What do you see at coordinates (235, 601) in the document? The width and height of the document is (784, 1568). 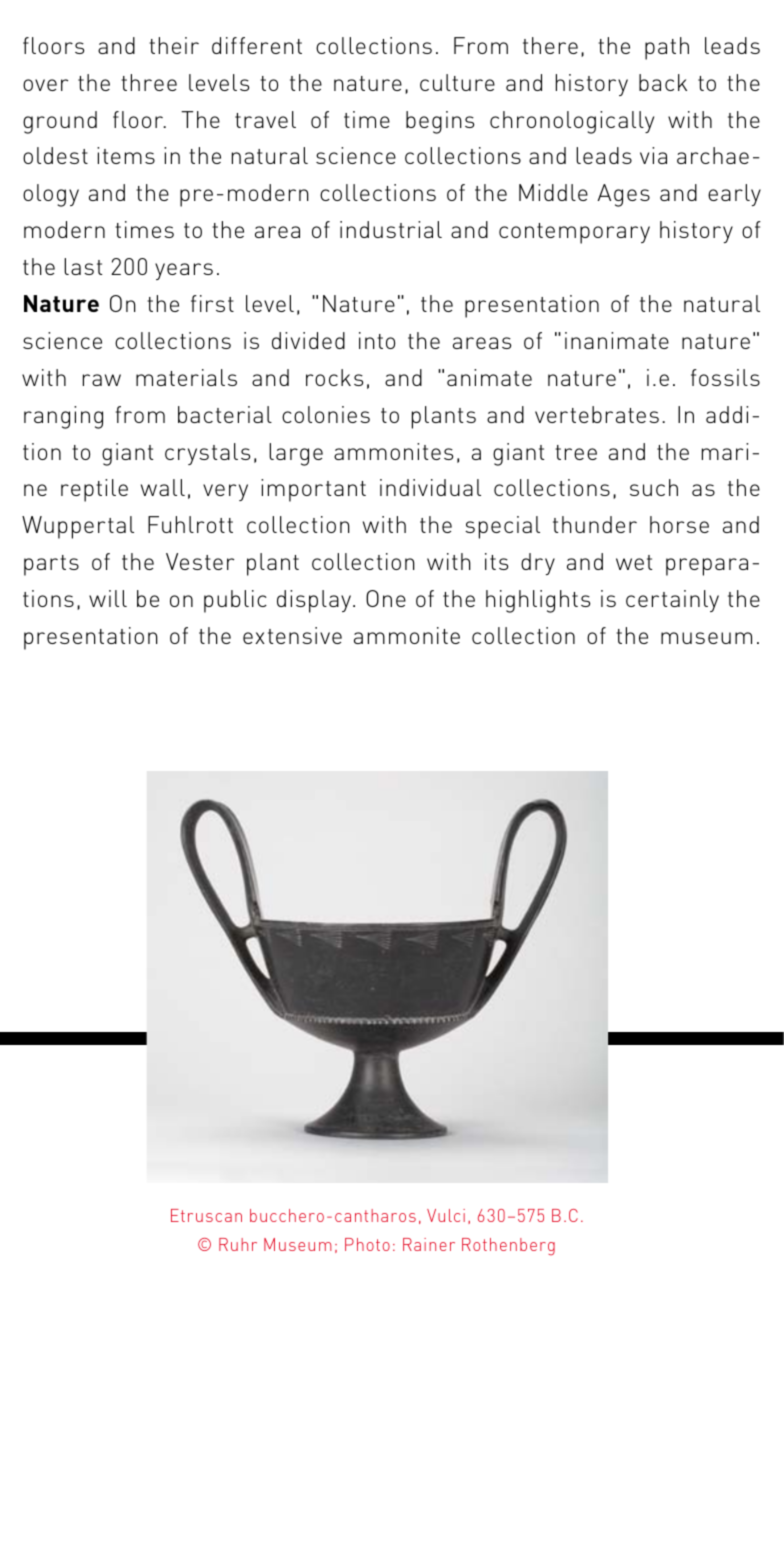 I see `public` at bounding box center [235, 601].
